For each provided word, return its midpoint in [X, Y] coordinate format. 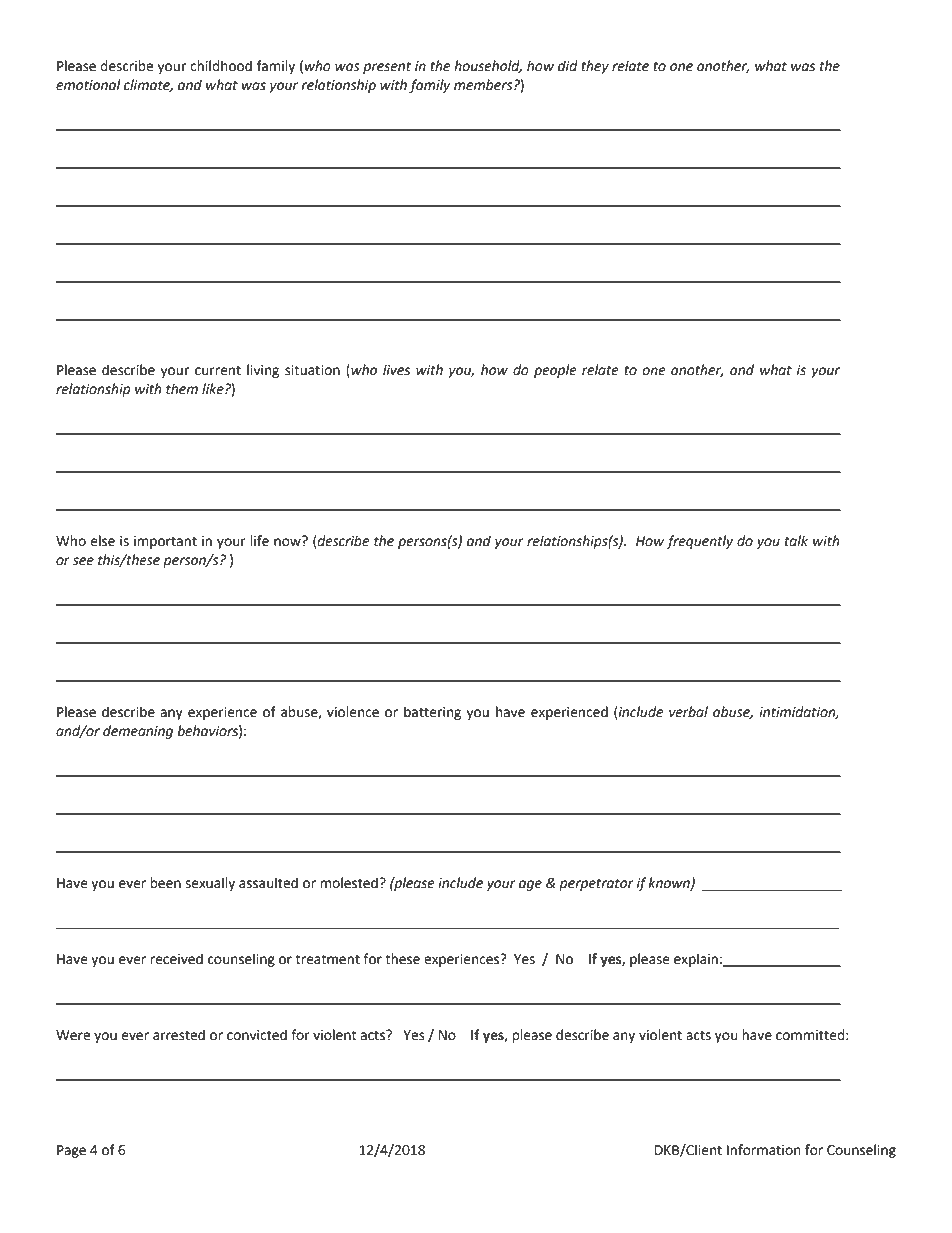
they [595, 67]
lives [396, 370]
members [484, 85]
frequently [700, 542]
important [165, 542]
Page [71, 1151]
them [182, 389]
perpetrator [596, 884]
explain [696, 960]
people [555, 371]
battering [432, 713]
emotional [88, 85]
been [165, 883]
